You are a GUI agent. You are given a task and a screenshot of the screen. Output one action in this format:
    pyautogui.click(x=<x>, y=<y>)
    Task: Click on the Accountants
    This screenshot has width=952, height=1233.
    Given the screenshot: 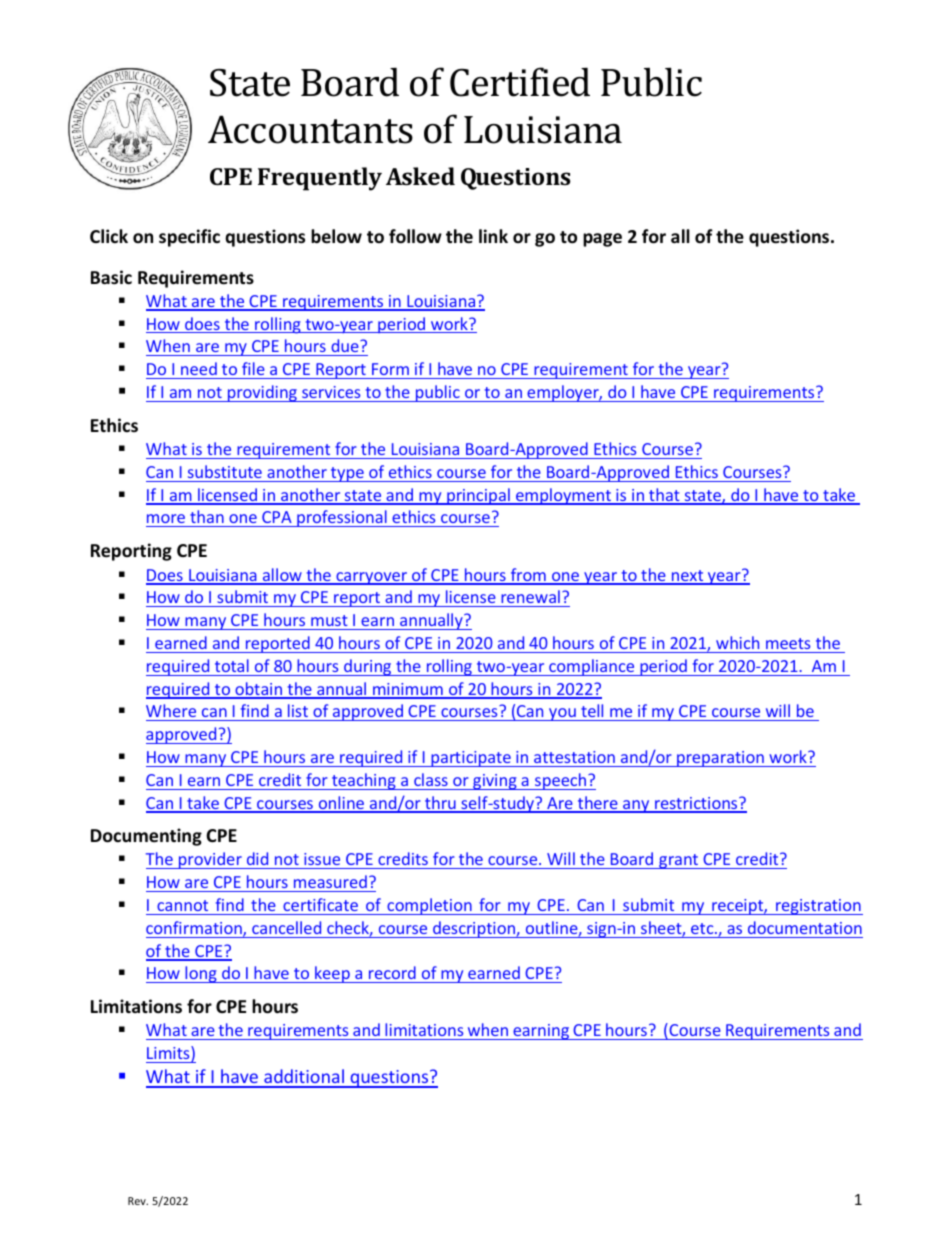 What is the action you would take?
    pyautogui.click(x=310, y=129)
